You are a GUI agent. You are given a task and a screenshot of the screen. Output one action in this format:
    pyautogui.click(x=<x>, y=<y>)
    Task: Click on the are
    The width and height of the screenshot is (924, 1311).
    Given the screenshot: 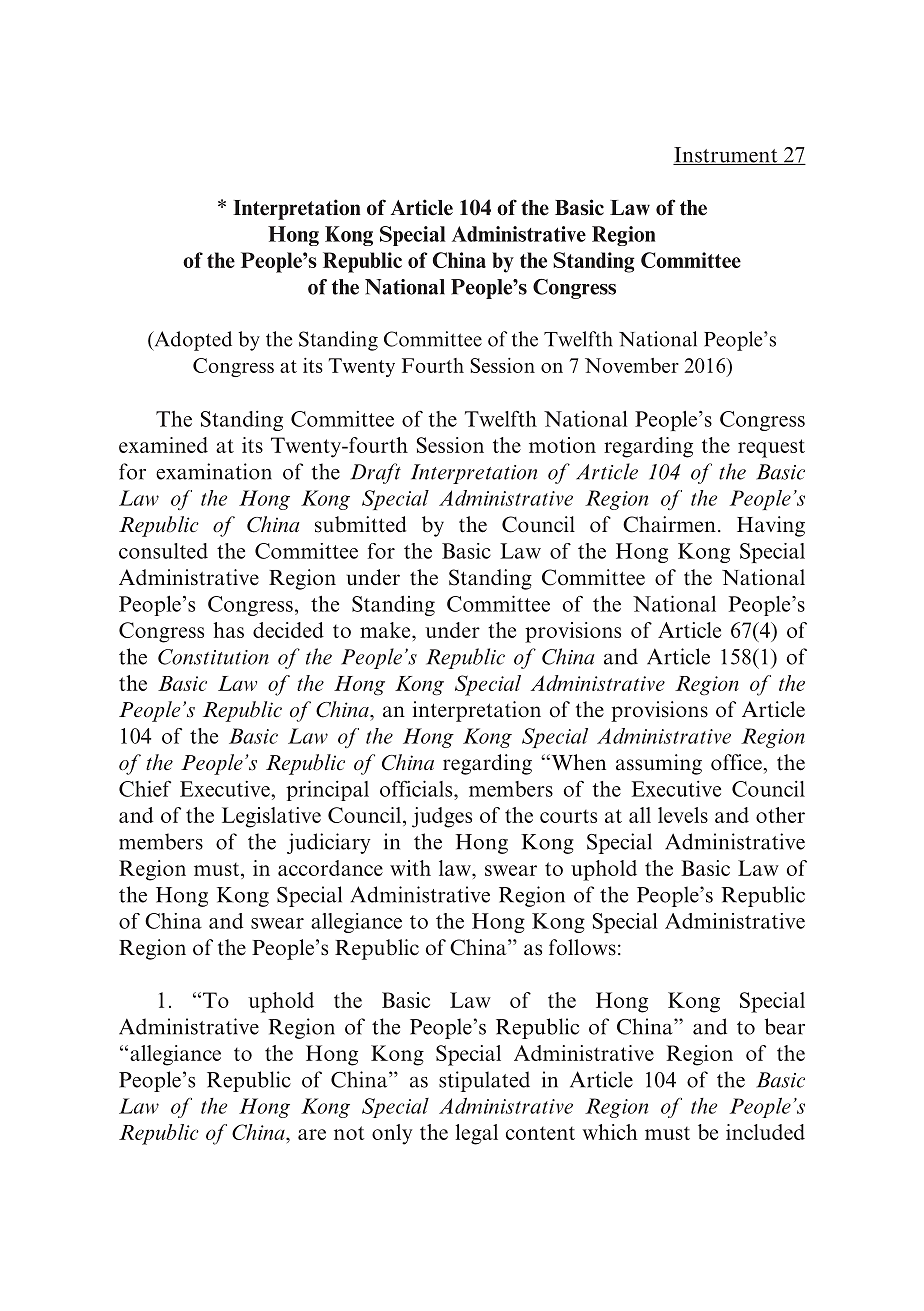 What is the action you would take?
    pyautogui.click(x=312, y=1134)
